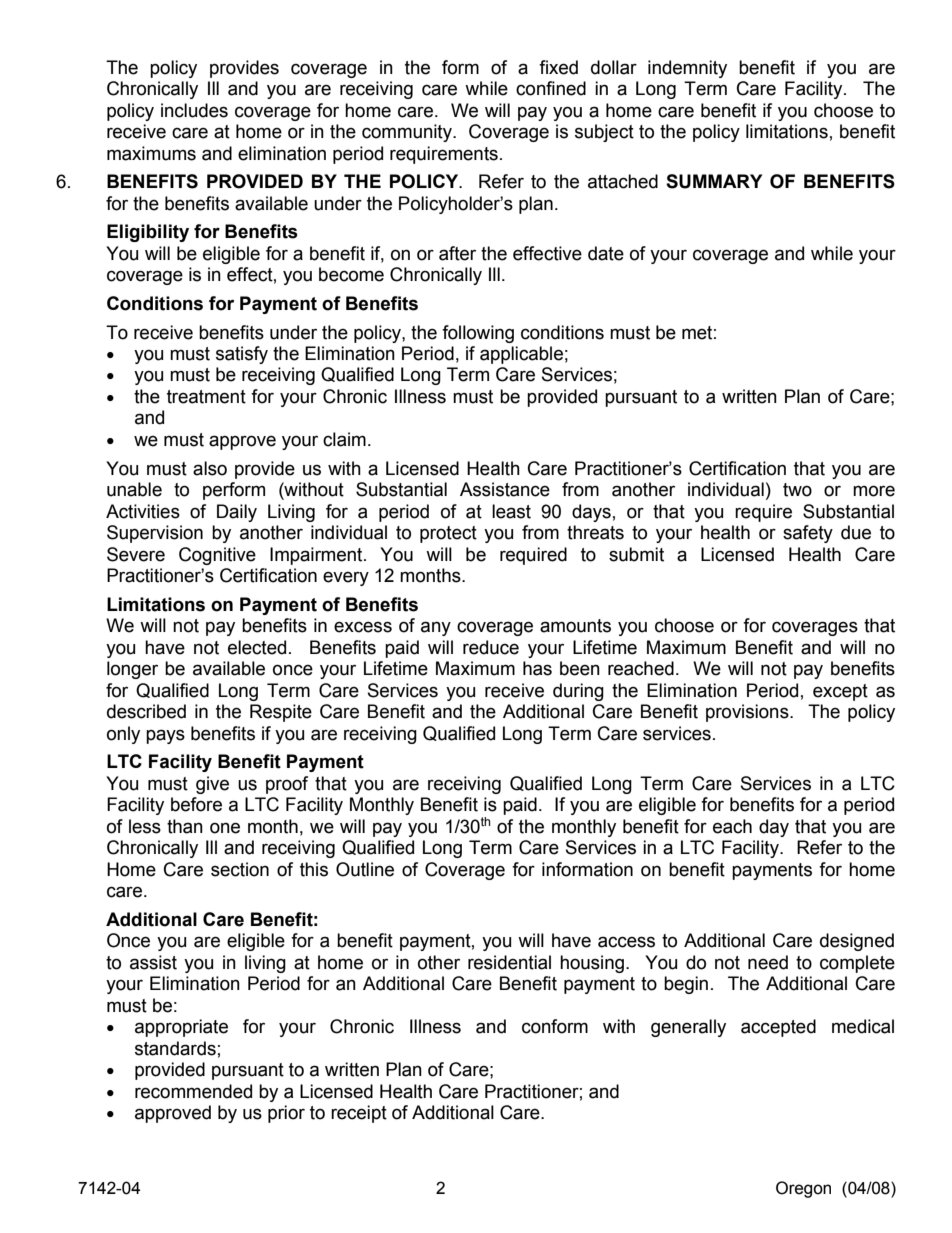  I want to click on indemnity, so click(687, 69).
